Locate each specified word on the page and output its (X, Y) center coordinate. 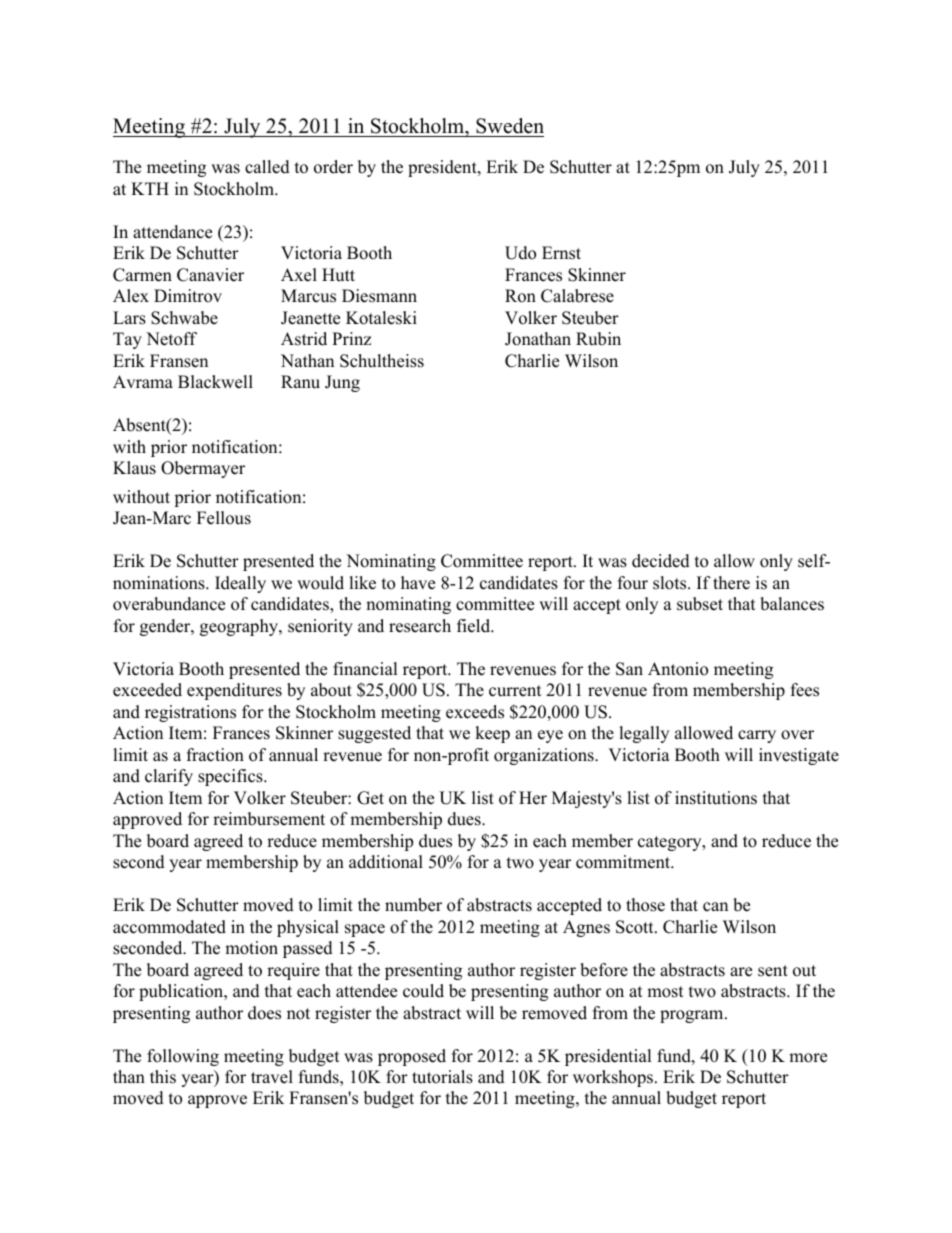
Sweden (510, 126)
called (267, 167)
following (183, 1057)
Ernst (561, 253)
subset (700, 604)
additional (386, 862)
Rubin (598, 339)
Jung (342, 383)
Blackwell (215, 382)
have (418, 583)
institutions (716, 798)
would (320, 583)
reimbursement (269, 819)
